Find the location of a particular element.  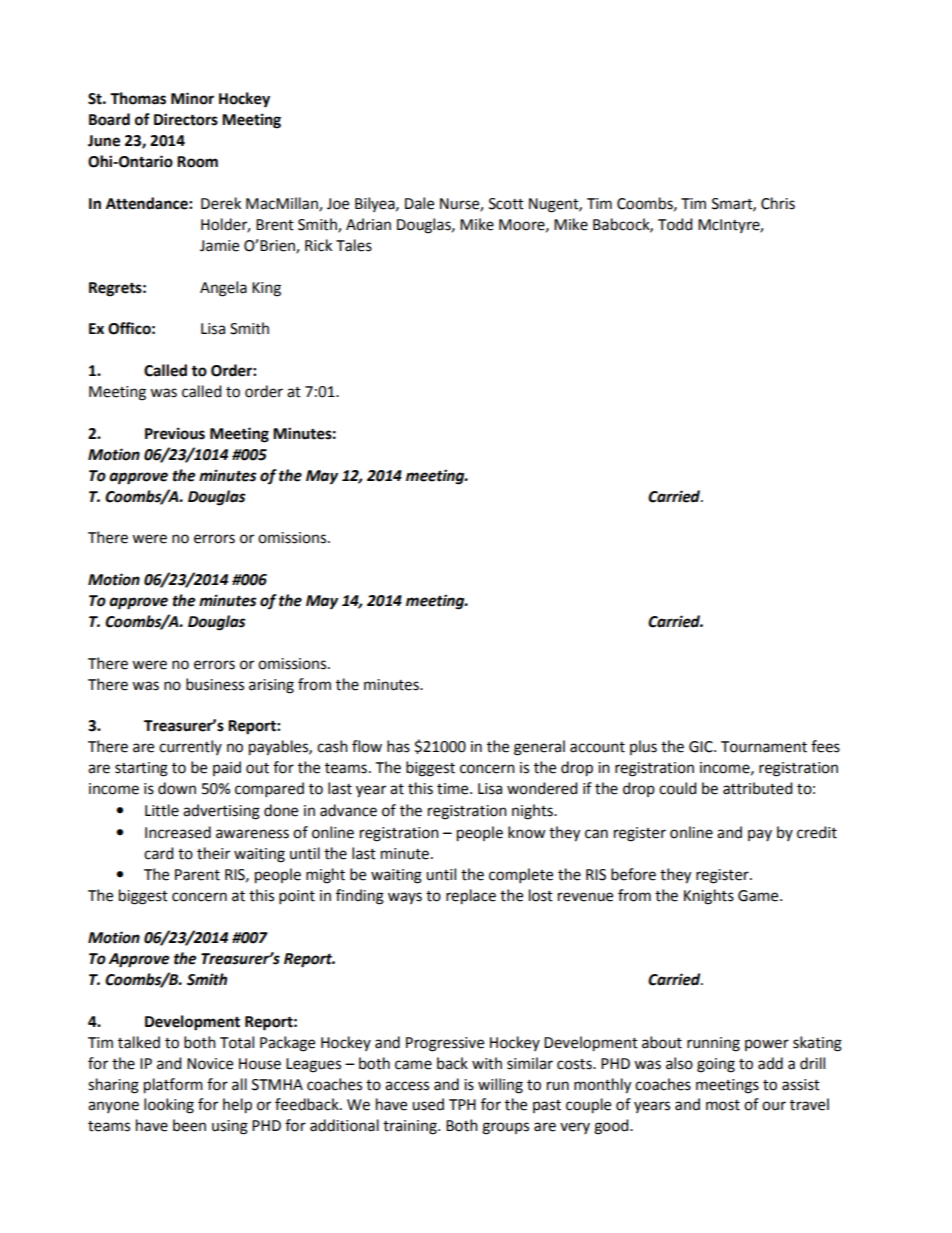

has is located at coordinates (398, 746).
